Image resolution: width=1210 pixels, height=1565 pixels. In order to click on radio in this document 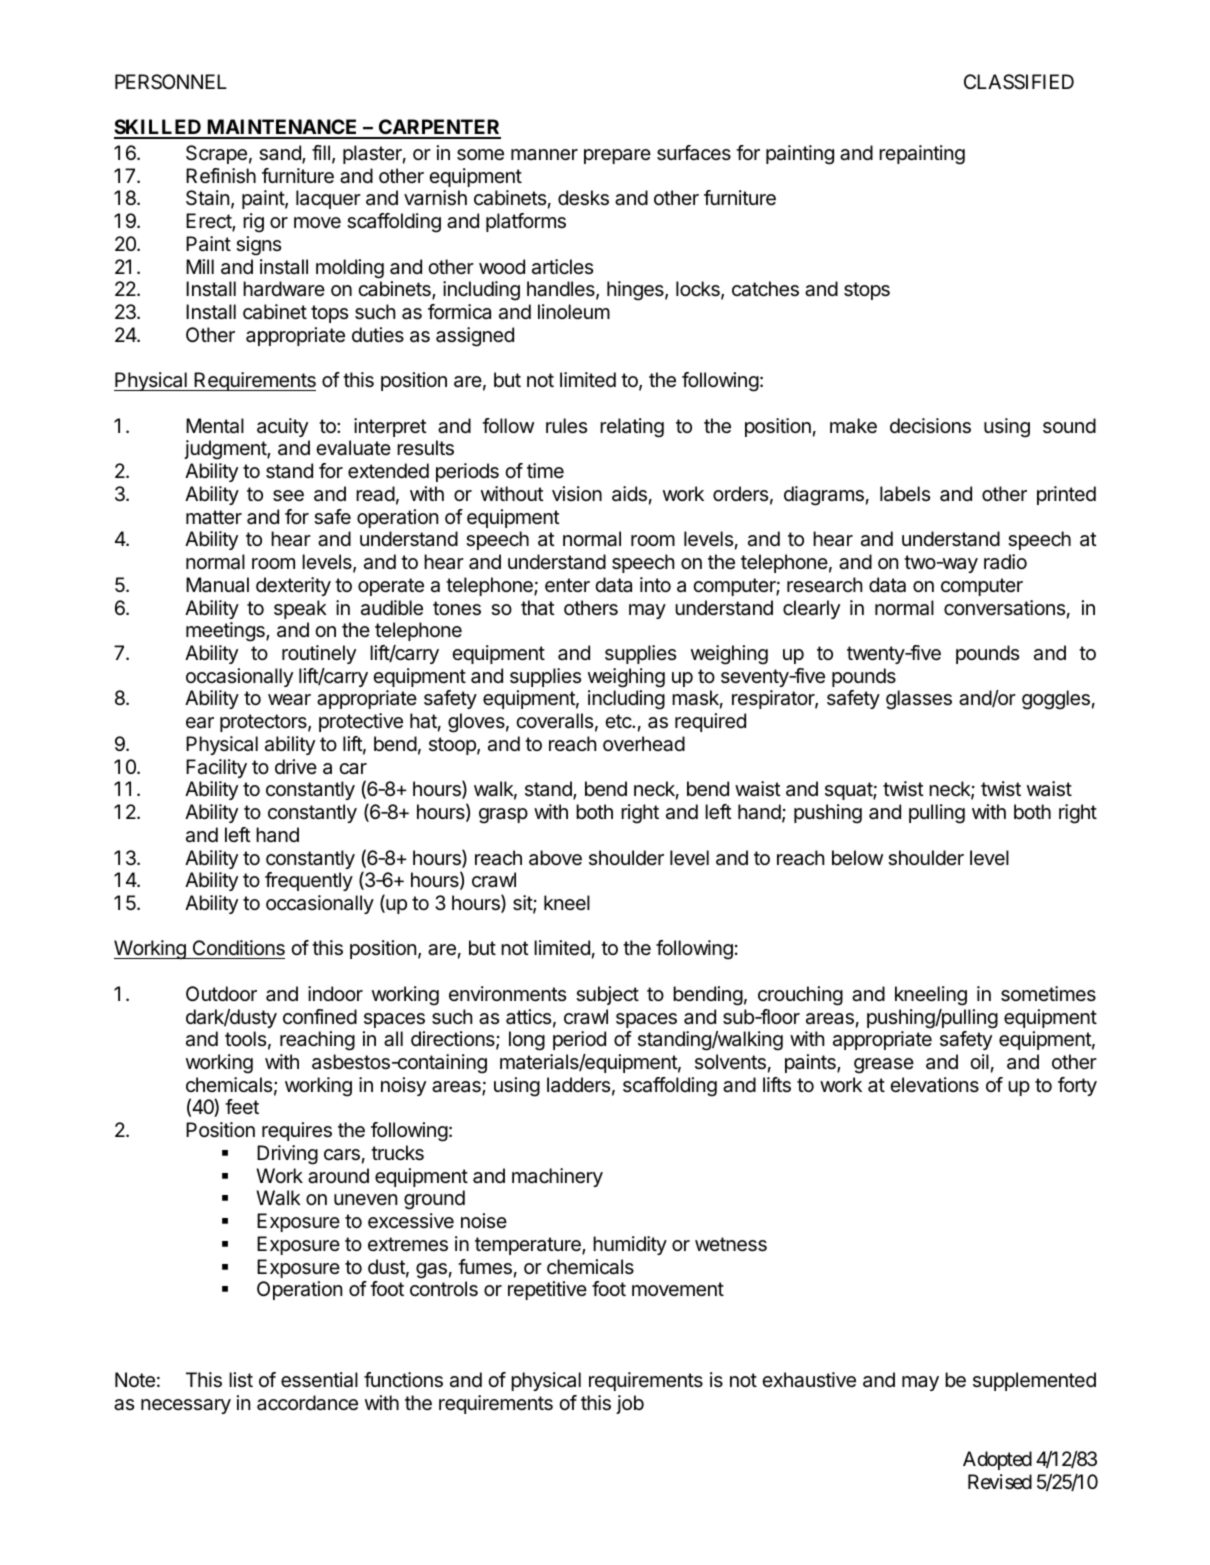, I will do `click(1005, 562)`.
